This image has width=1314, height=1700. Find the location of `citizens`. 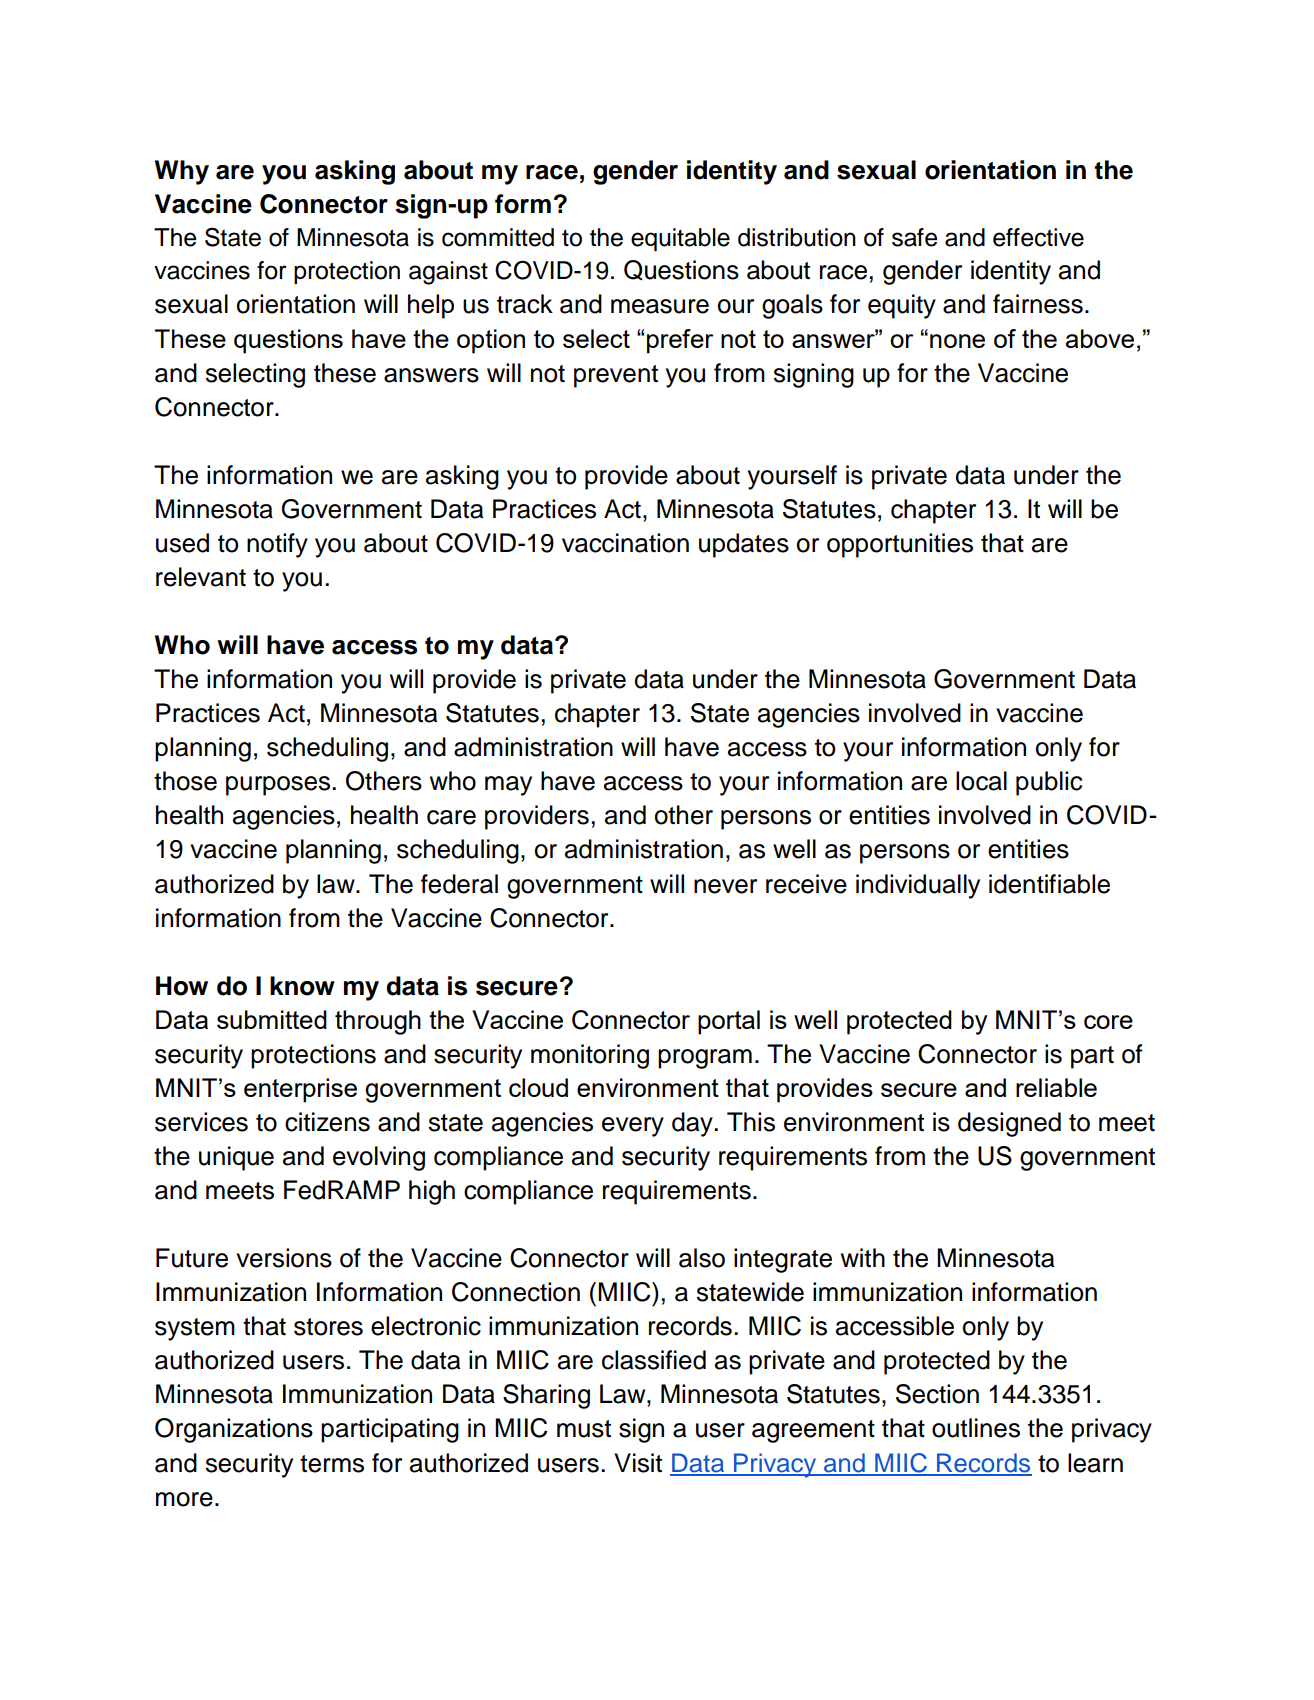

citizens is located at coordinates (327, 1122).
